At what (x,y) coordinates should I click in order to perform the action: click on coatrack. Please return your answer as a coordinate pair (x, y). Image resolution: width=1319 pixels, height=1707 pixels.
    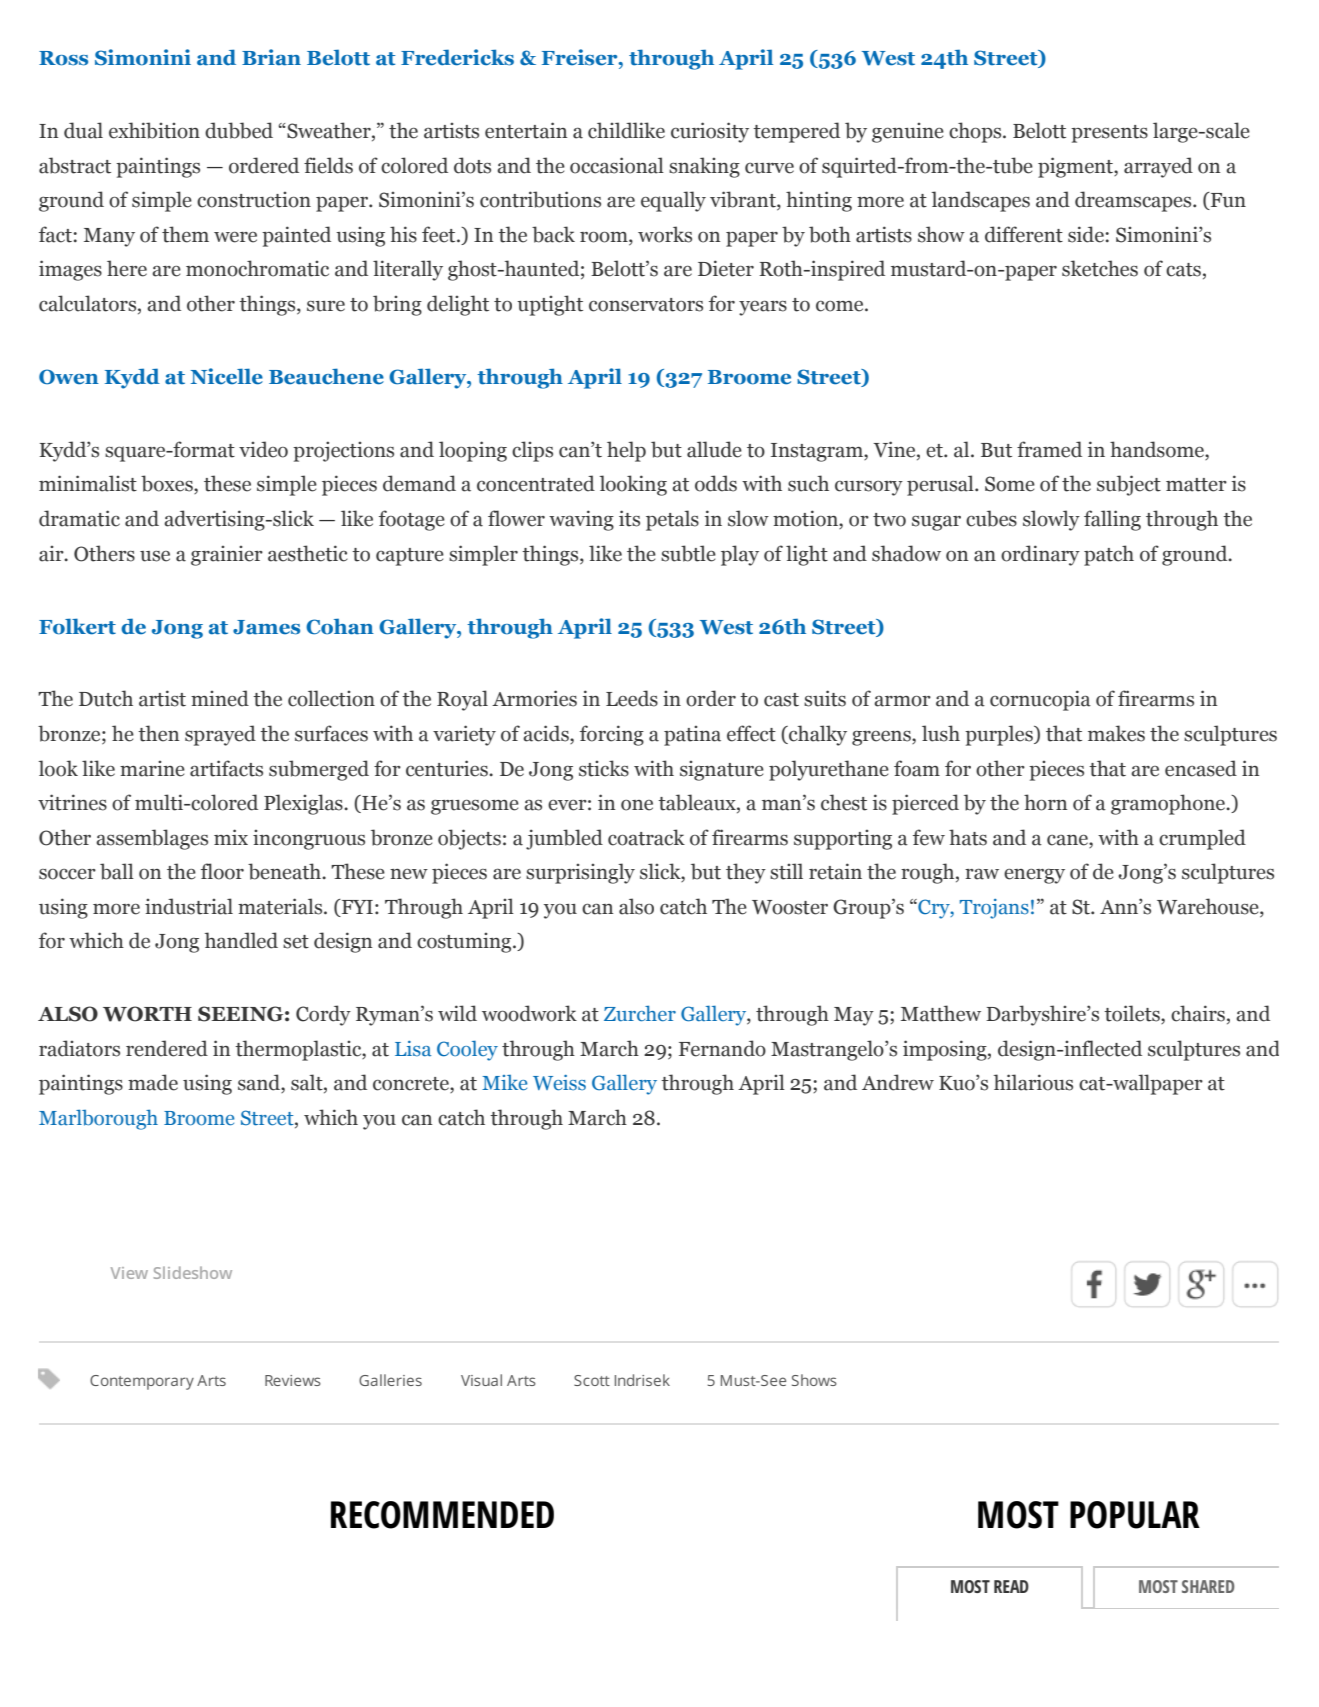
    Looking at the image, I should click on (646, 837).
